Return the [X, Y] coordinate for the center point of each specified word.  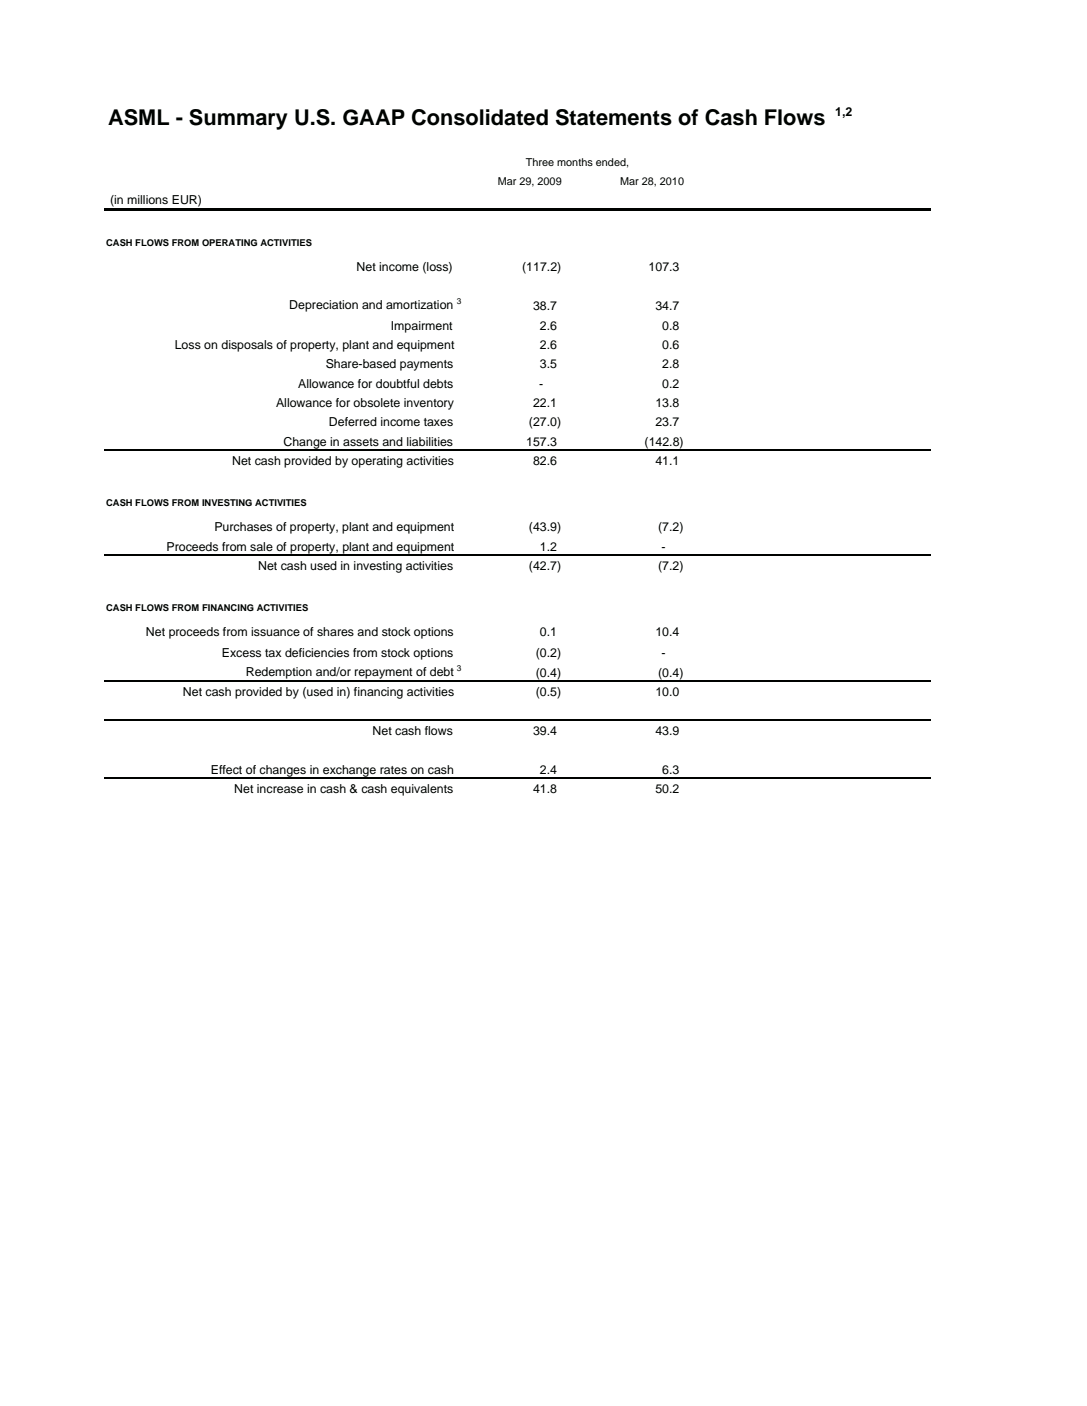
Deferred [353, 421]
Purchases [243, 526]
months [575, 162]
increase [280, 788]
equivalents [422, 790]
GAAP [374, 117]
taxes [438, 422]
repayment [384, 674]
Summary [238, 119]
